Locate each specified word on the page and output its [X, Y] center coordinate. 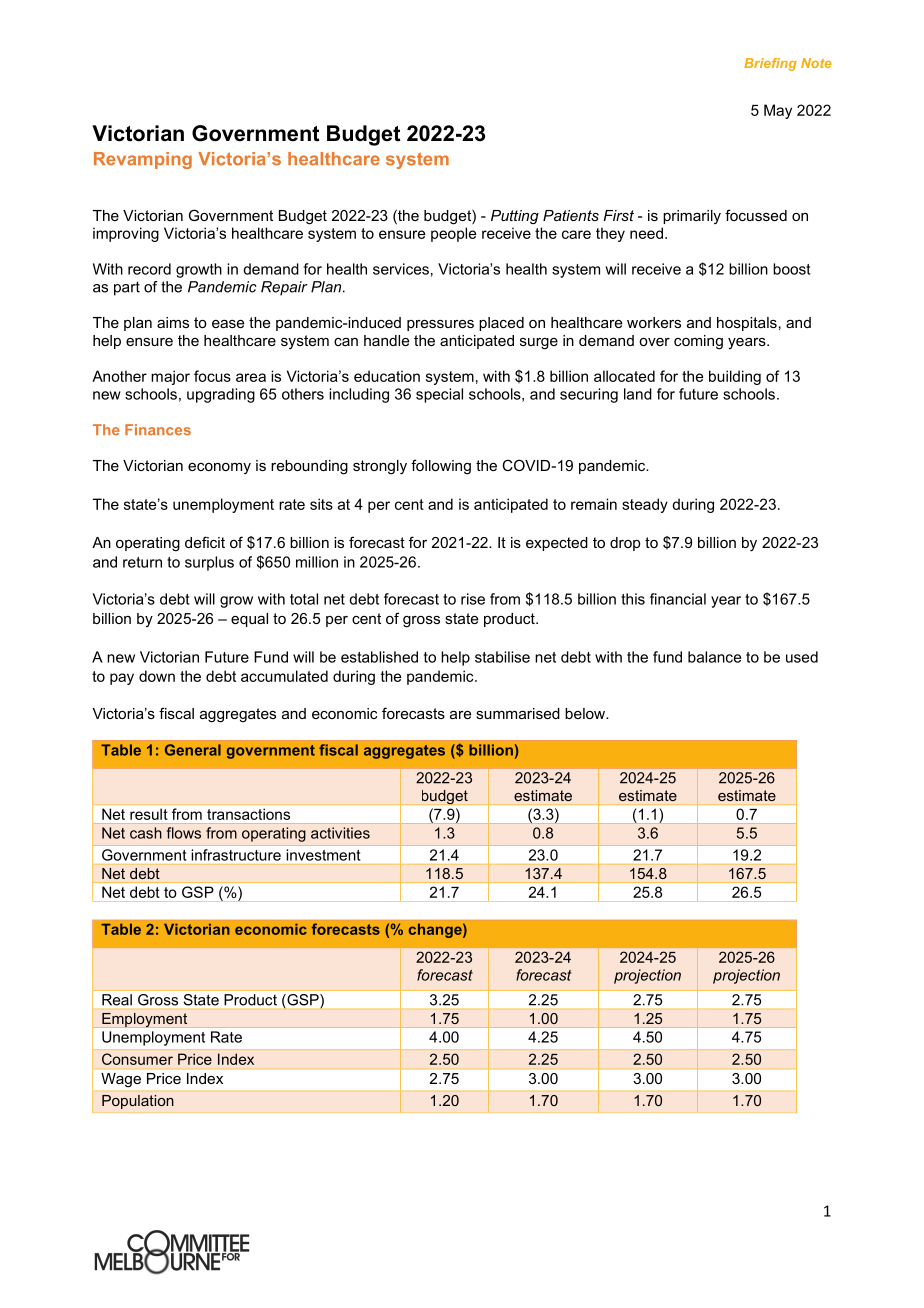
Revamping [143, 160]
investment [323, 855]
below [586, 713]
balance [714, 657]
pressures [440, 325]
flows [184, 833]
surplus [209, 563]
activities [340, 833]
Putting [515, 217]
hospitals [747, 324]
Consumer [137, 1059]
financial [678, 599]
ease [228, 324]
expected [557, 544]
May [778, 111]
